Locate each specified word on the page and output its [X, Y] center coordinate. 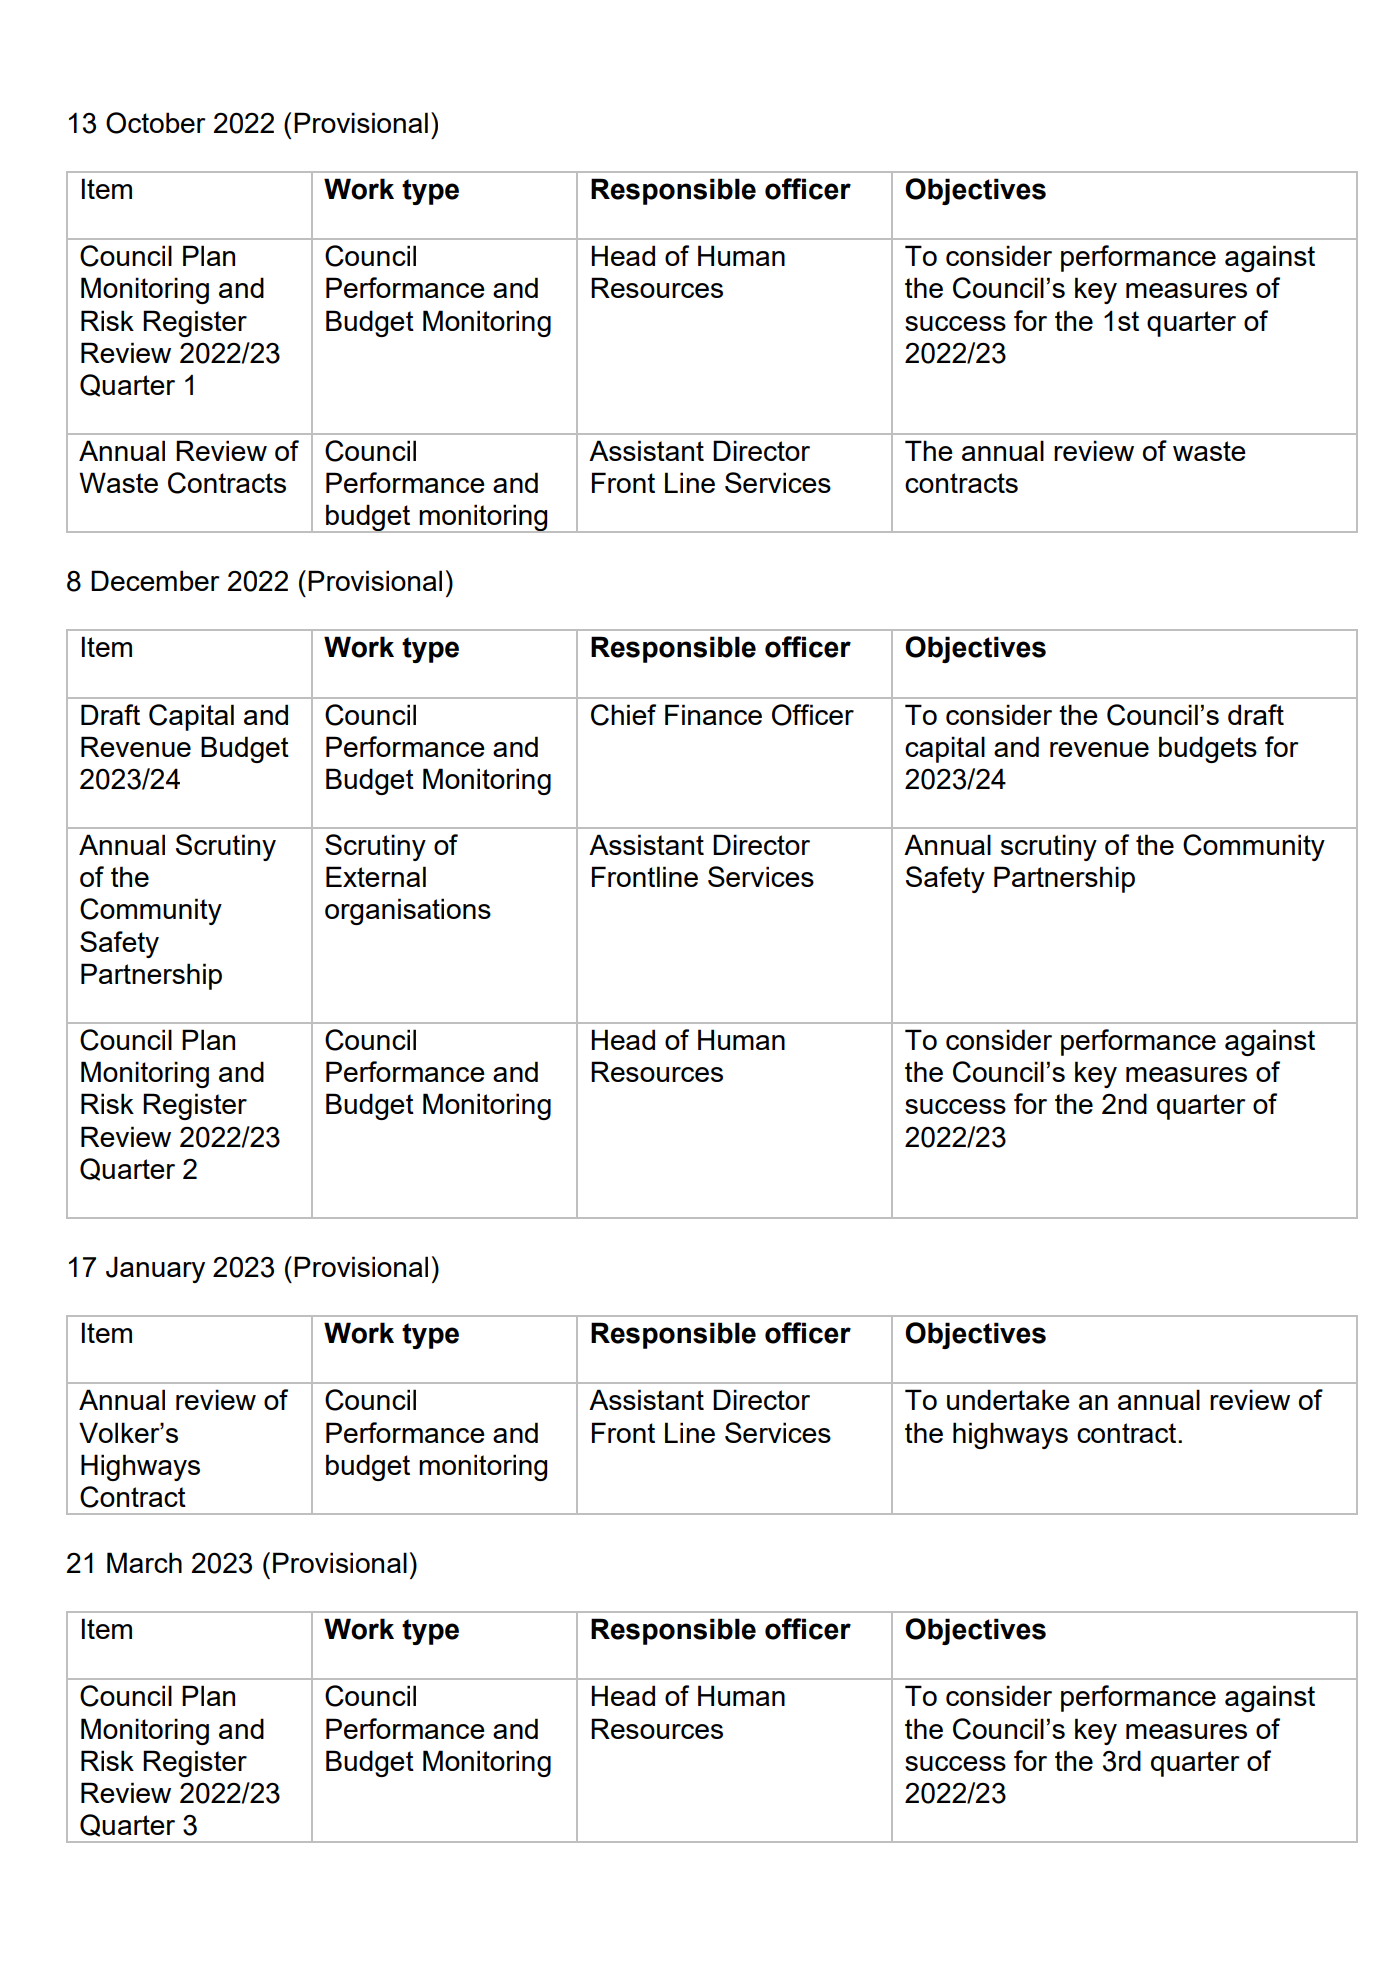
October [156, 123]
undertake [1008, 1399]
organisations [408, 911]
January [155, 1269]
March [144, 1562]
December [155, 580]
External [376, 876]
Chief [623, 715]
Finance [713, 714]
